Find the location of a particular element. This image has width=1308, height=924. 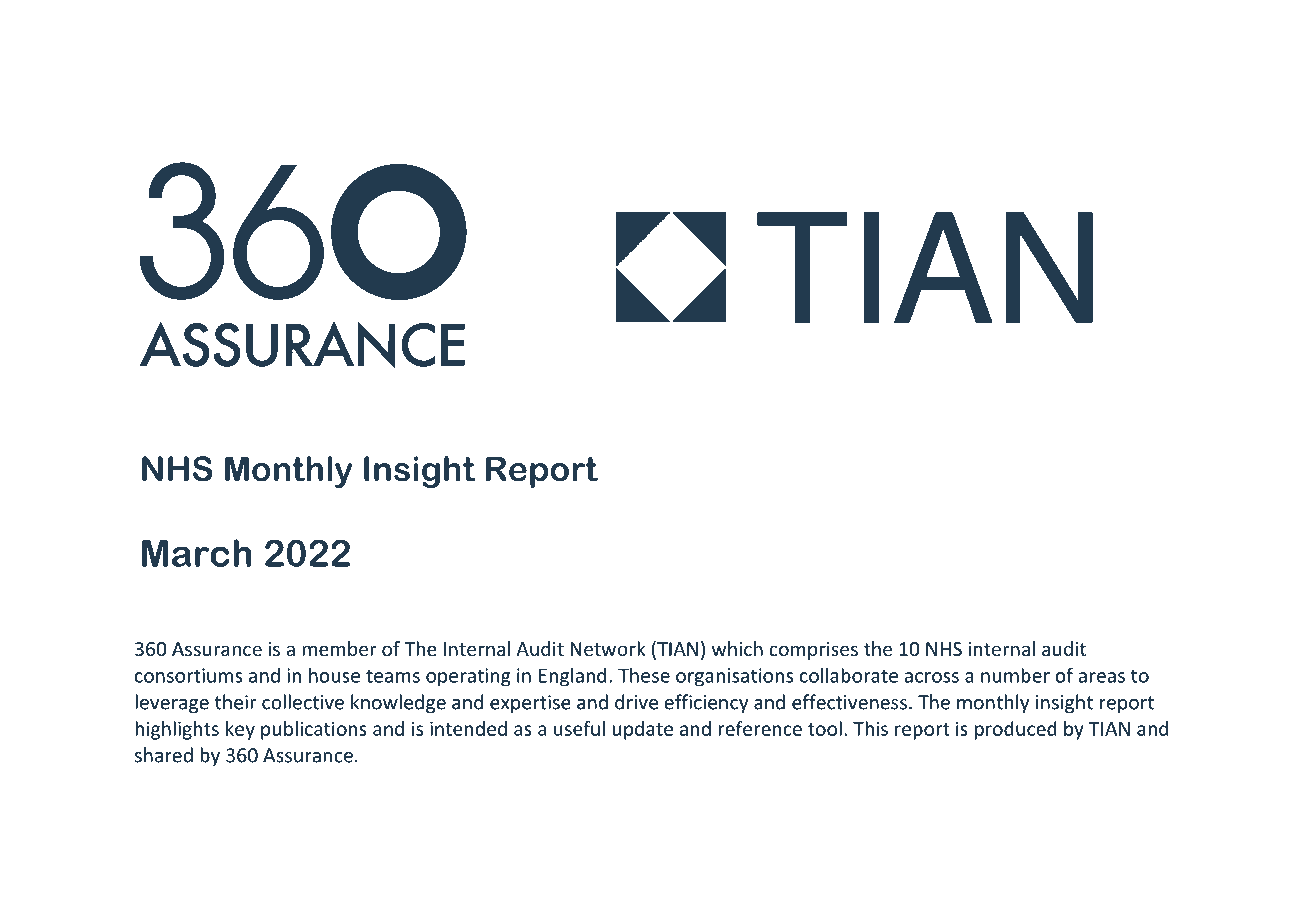

Network is located at coordinates (608, 648).
